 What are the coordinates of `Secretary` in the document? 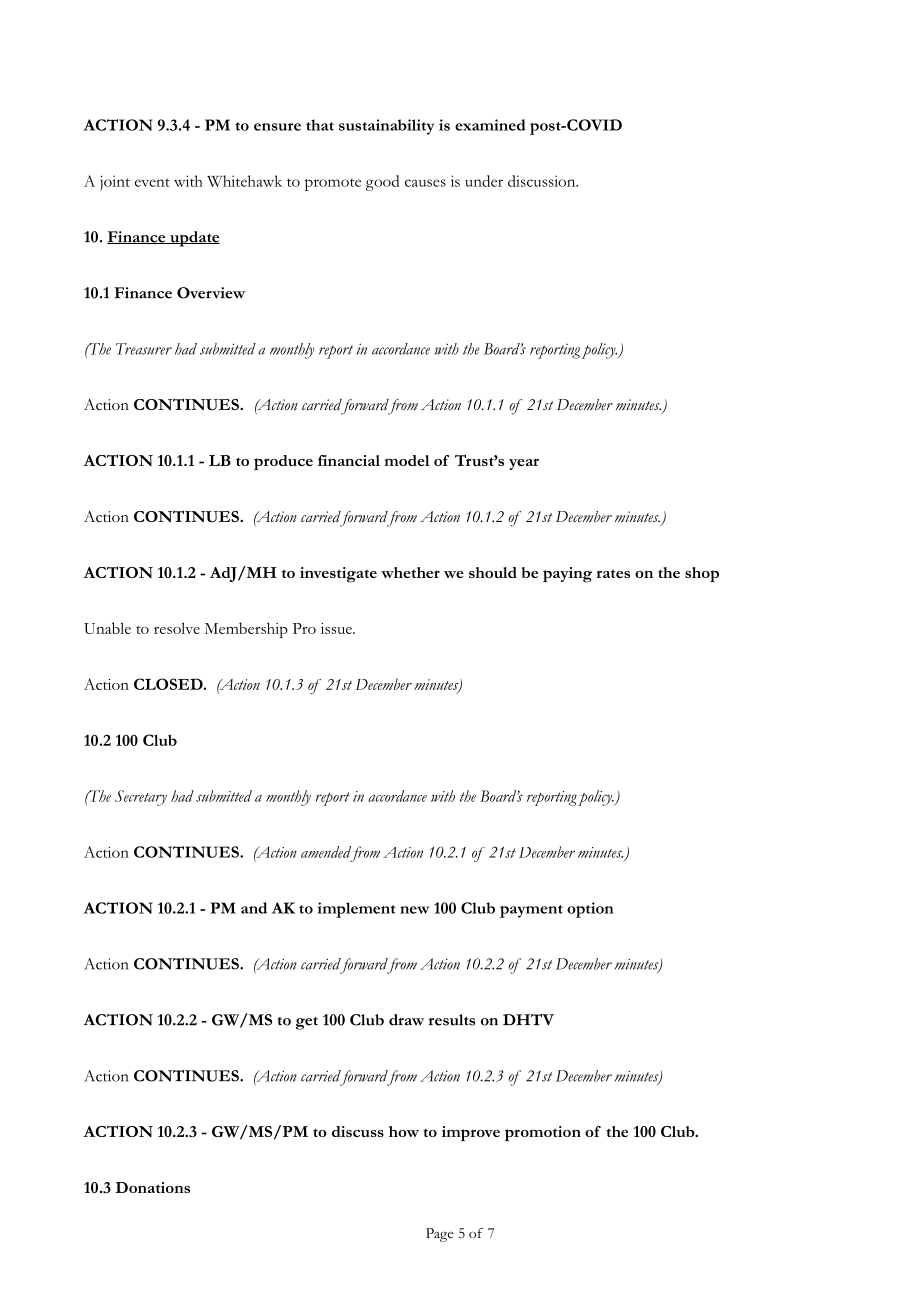 It's located at (141, 798).
